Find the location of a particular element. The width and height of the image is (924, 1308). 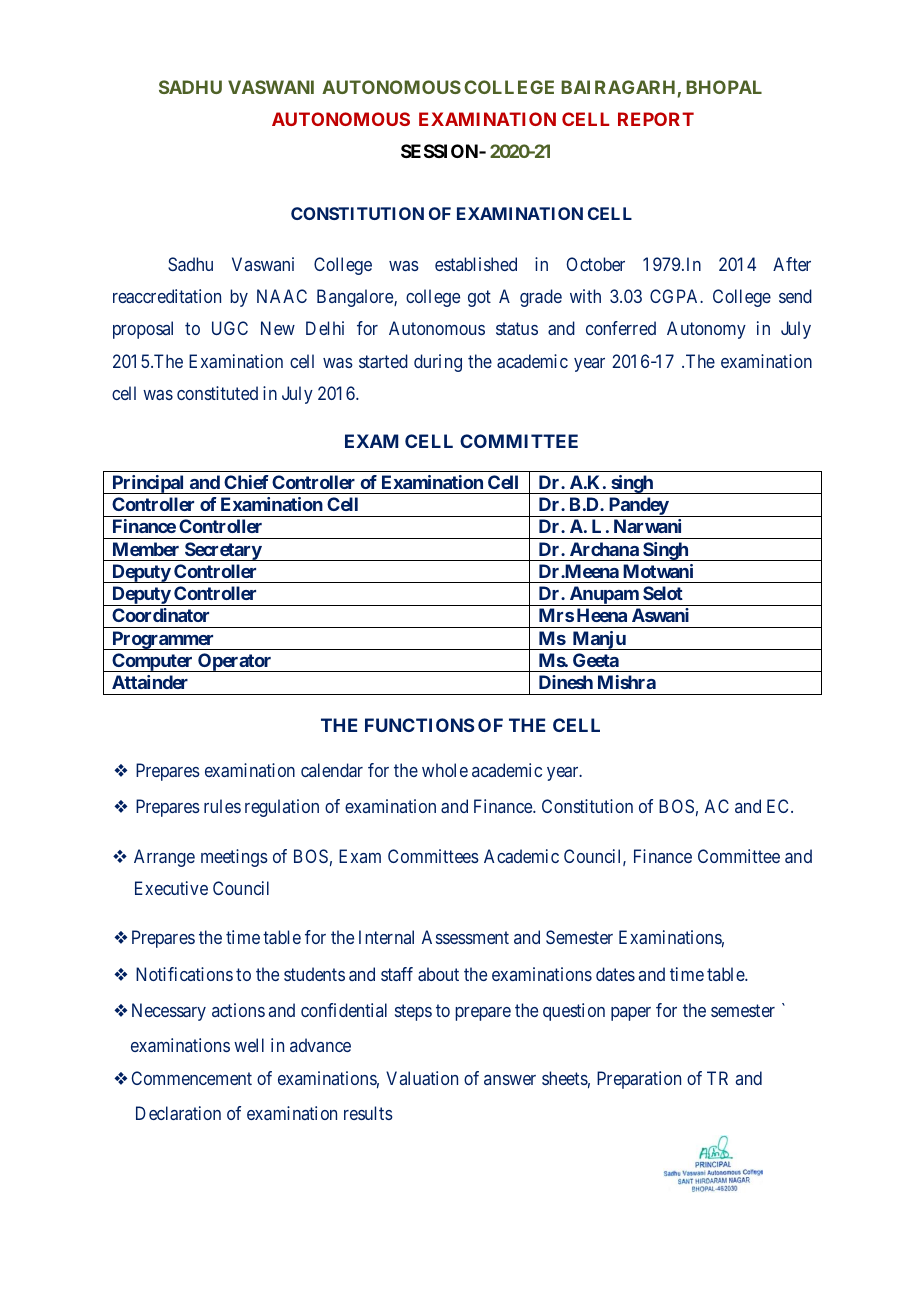

Commencement is located at coordinates (192, 1078).
